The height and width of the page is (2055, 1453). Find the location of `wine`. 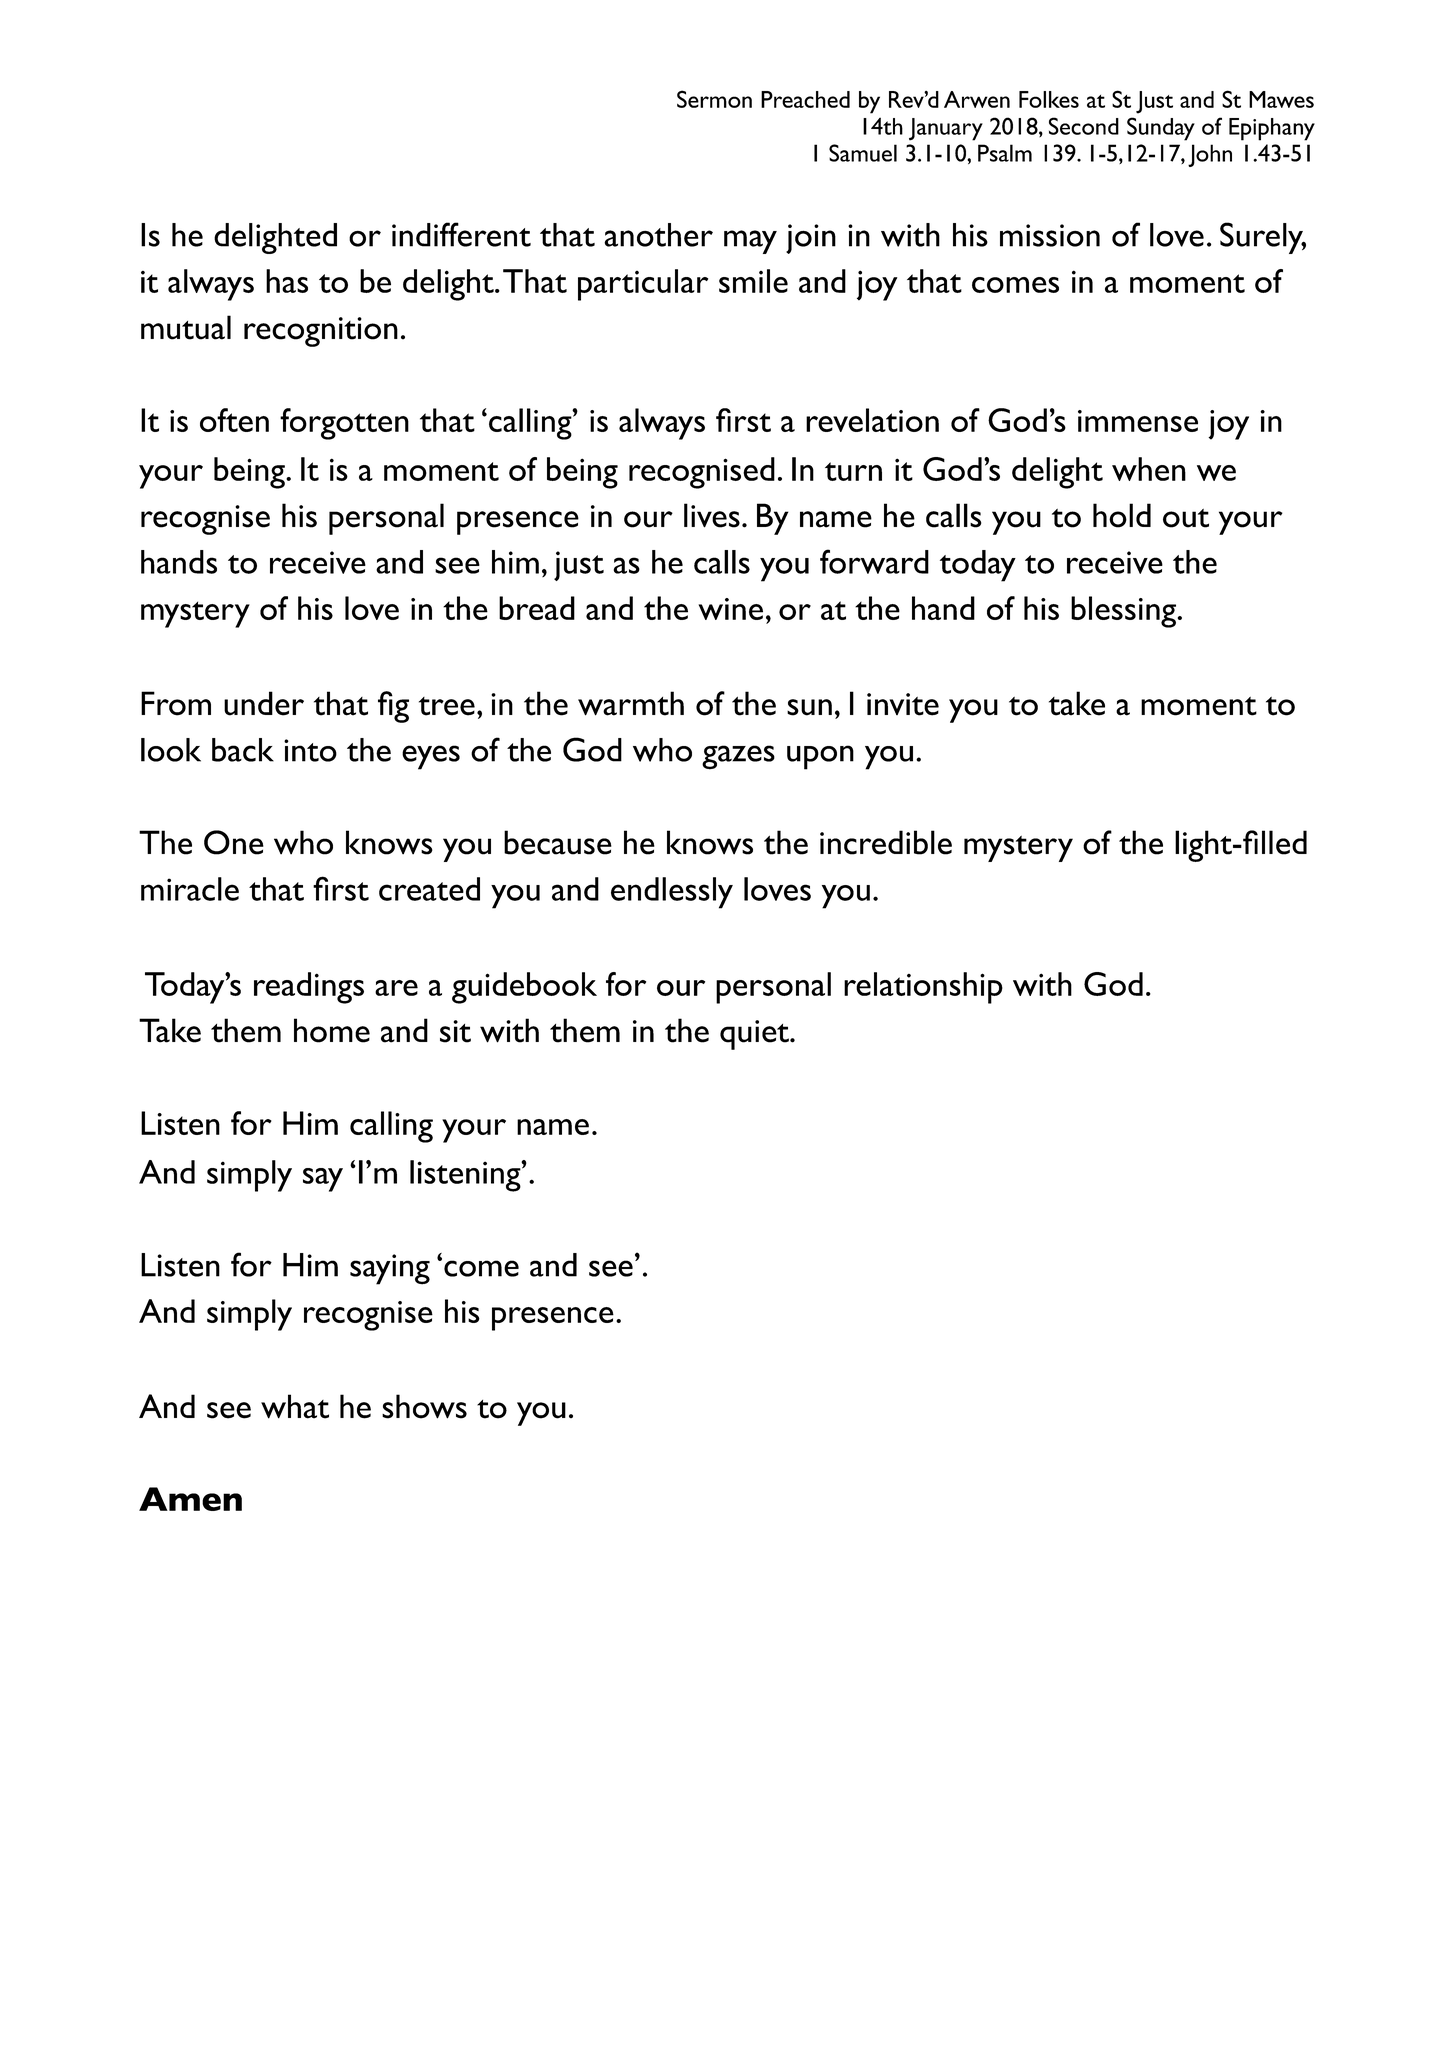

wine is located at coordinates (730, 609).
